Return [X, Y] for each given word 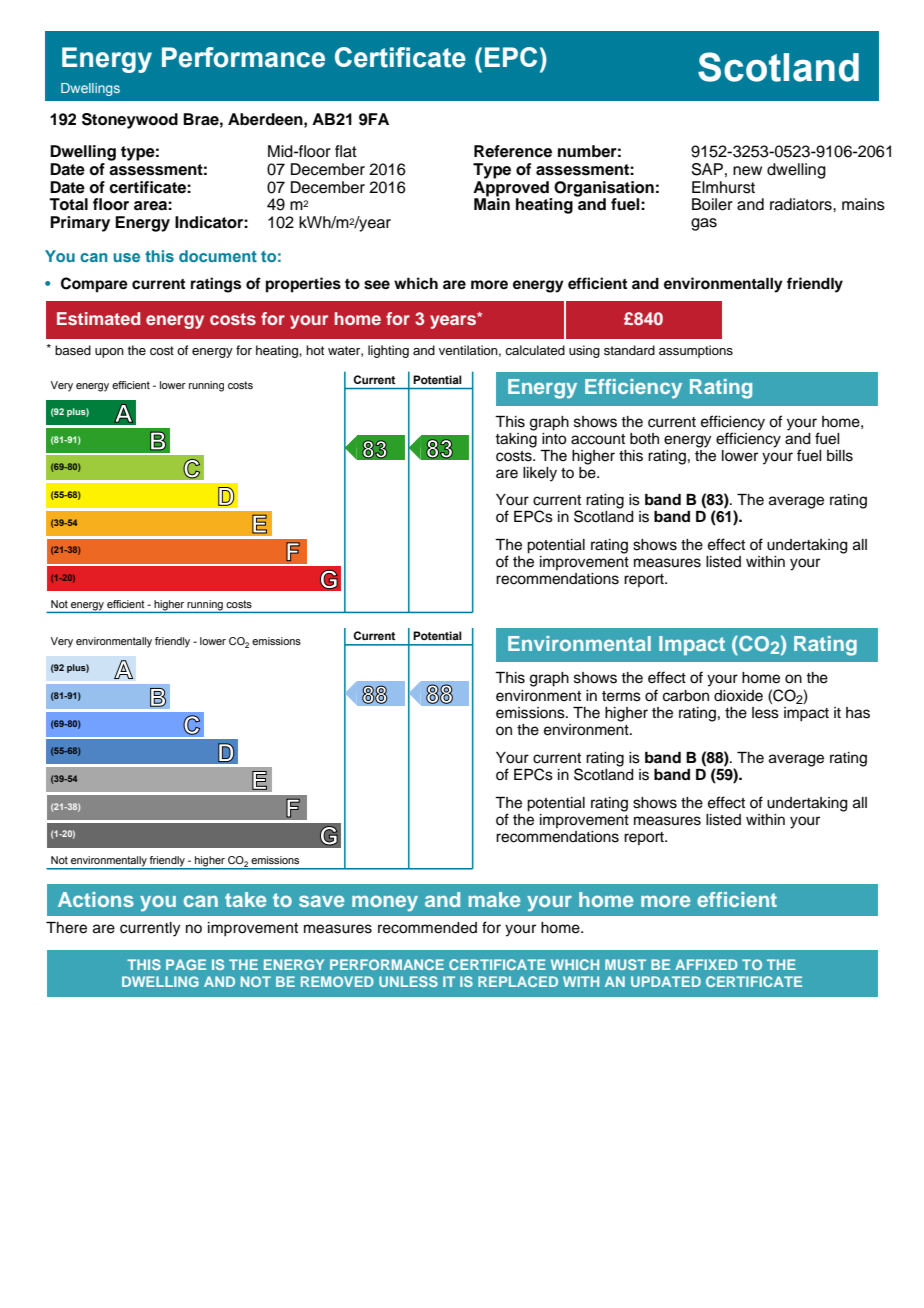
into [554, 439]
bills [840, 456]
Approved [511, 187]
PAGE [186, 964]
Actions [96, 899]
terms [621, 696]
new [747, 171]
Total [68, 204]
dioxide [738, 696]
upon [109, 353]
